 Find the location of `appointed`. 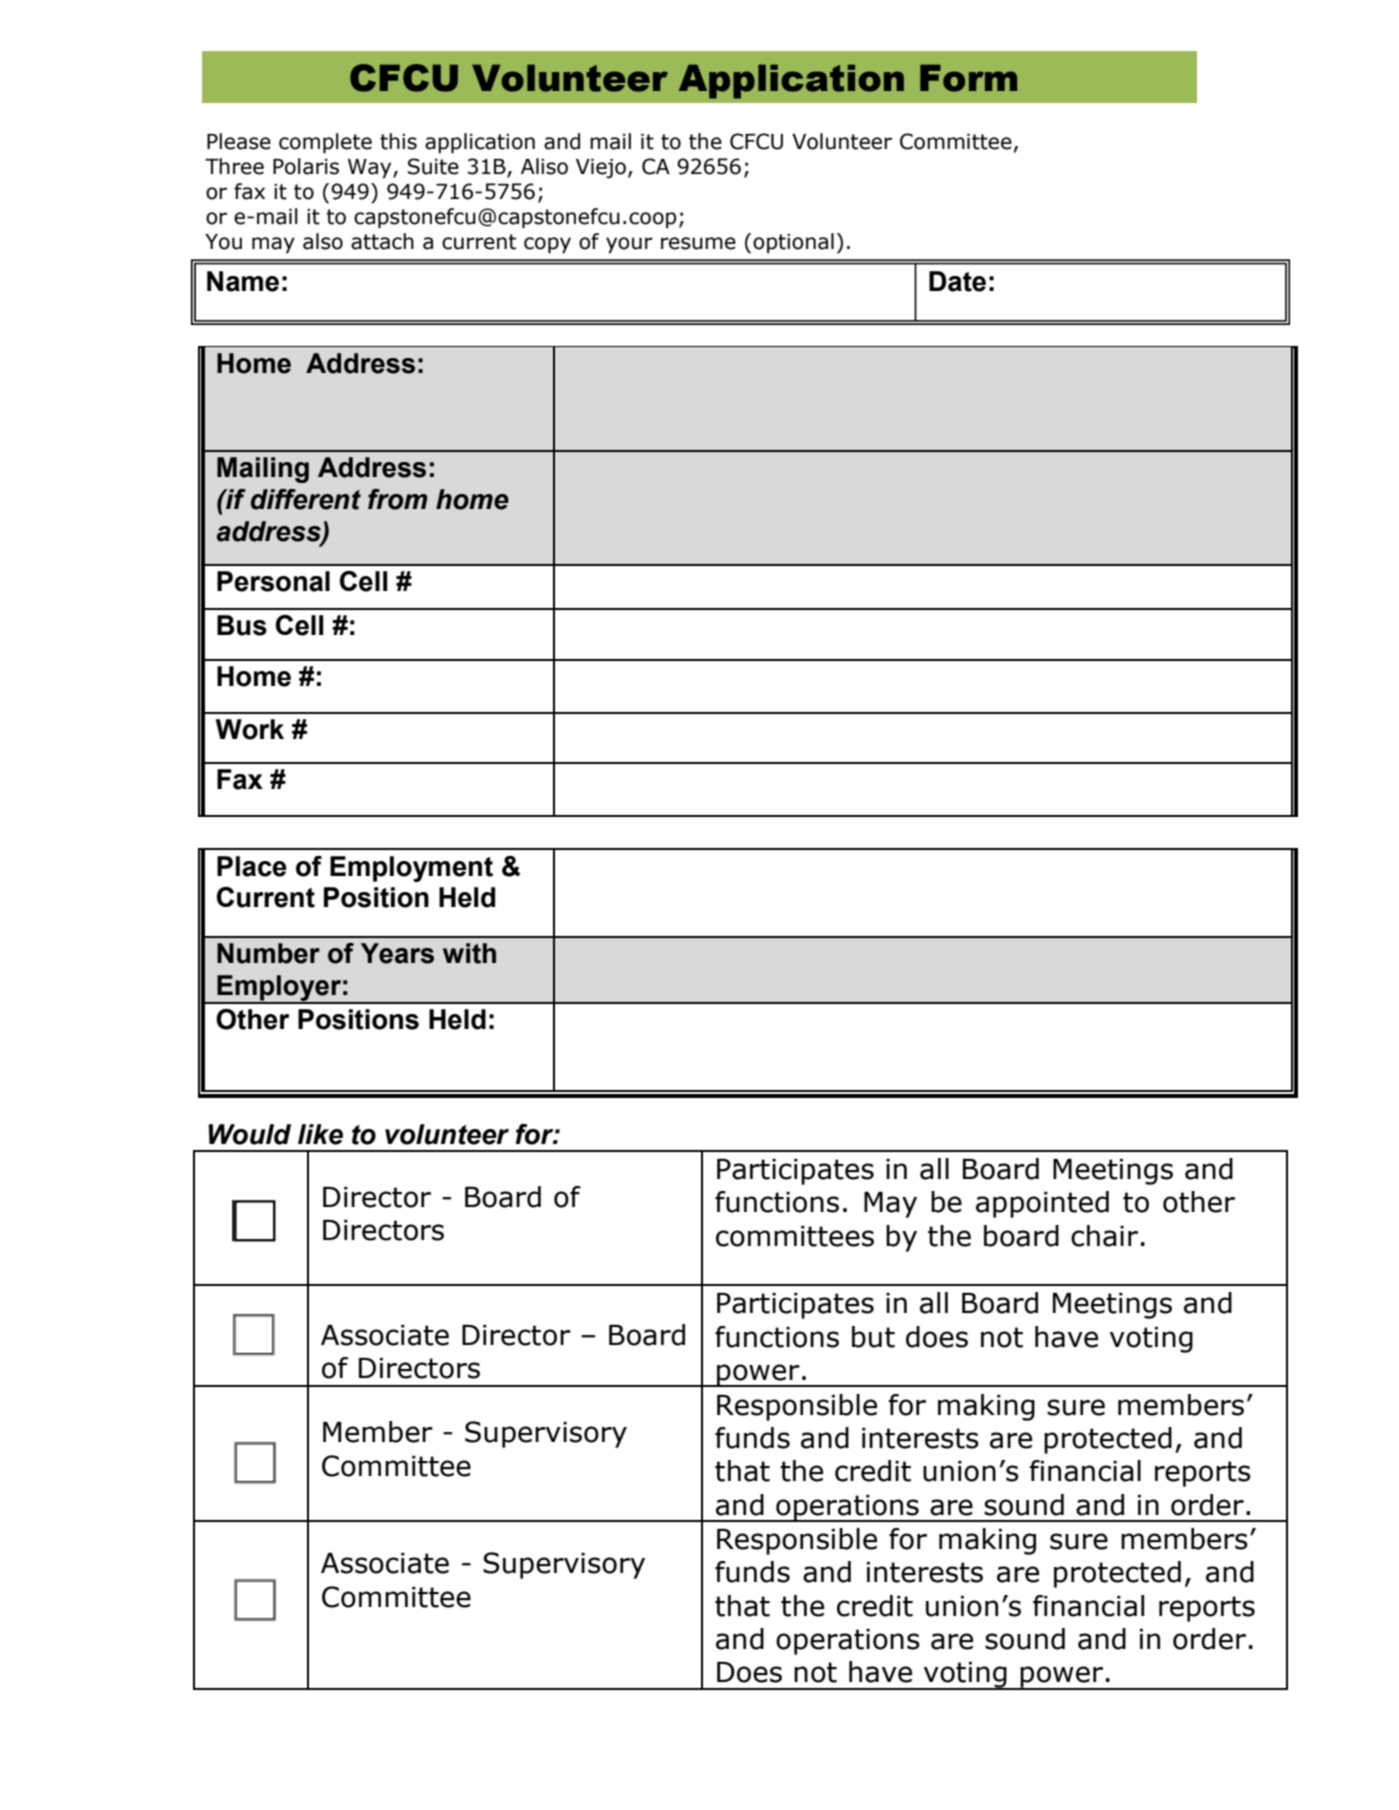

appointed is located at coordinates (1042, 1204).
